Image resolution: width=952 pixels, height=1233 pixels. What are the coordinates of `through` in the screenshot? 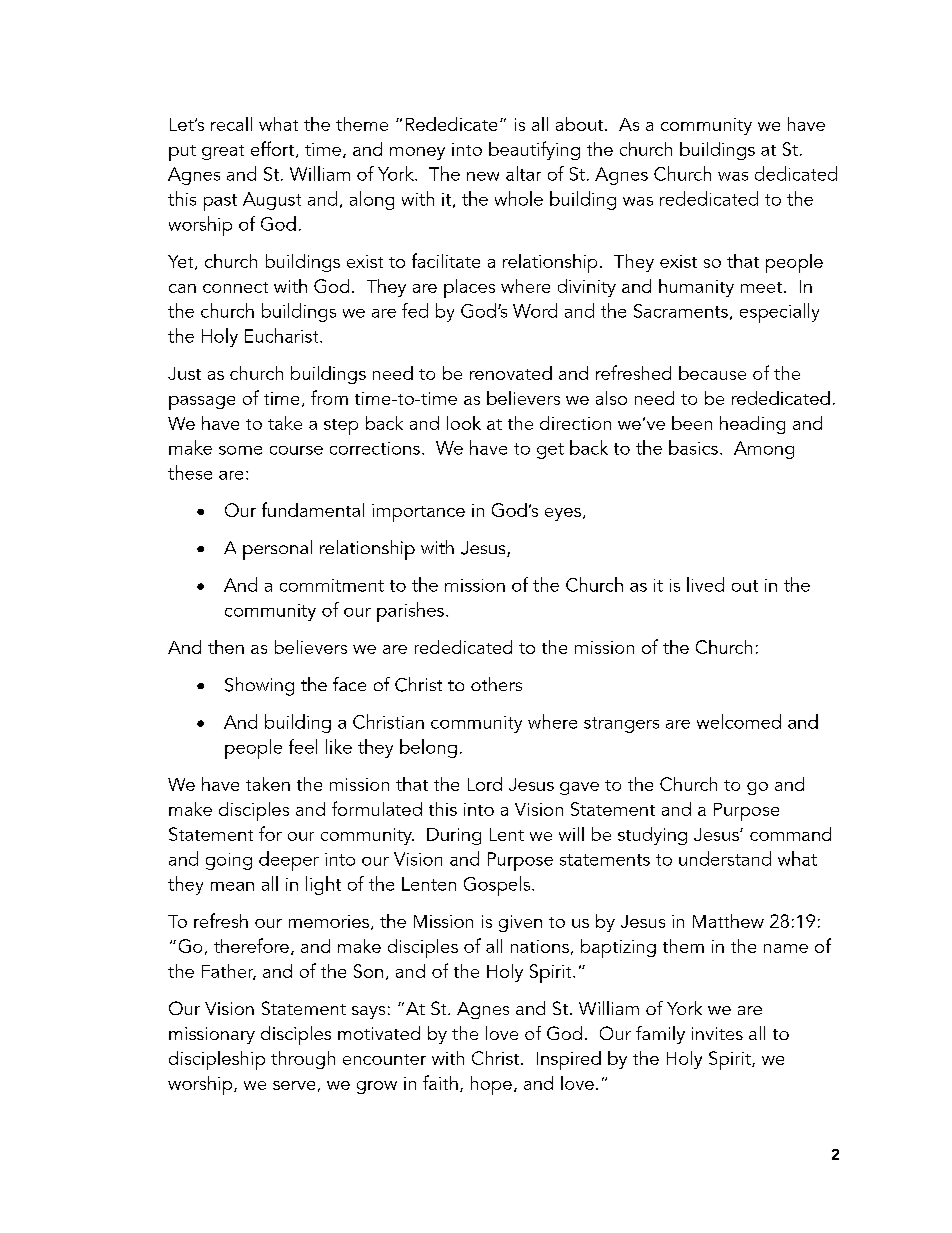 It's located at (303, 1060).
